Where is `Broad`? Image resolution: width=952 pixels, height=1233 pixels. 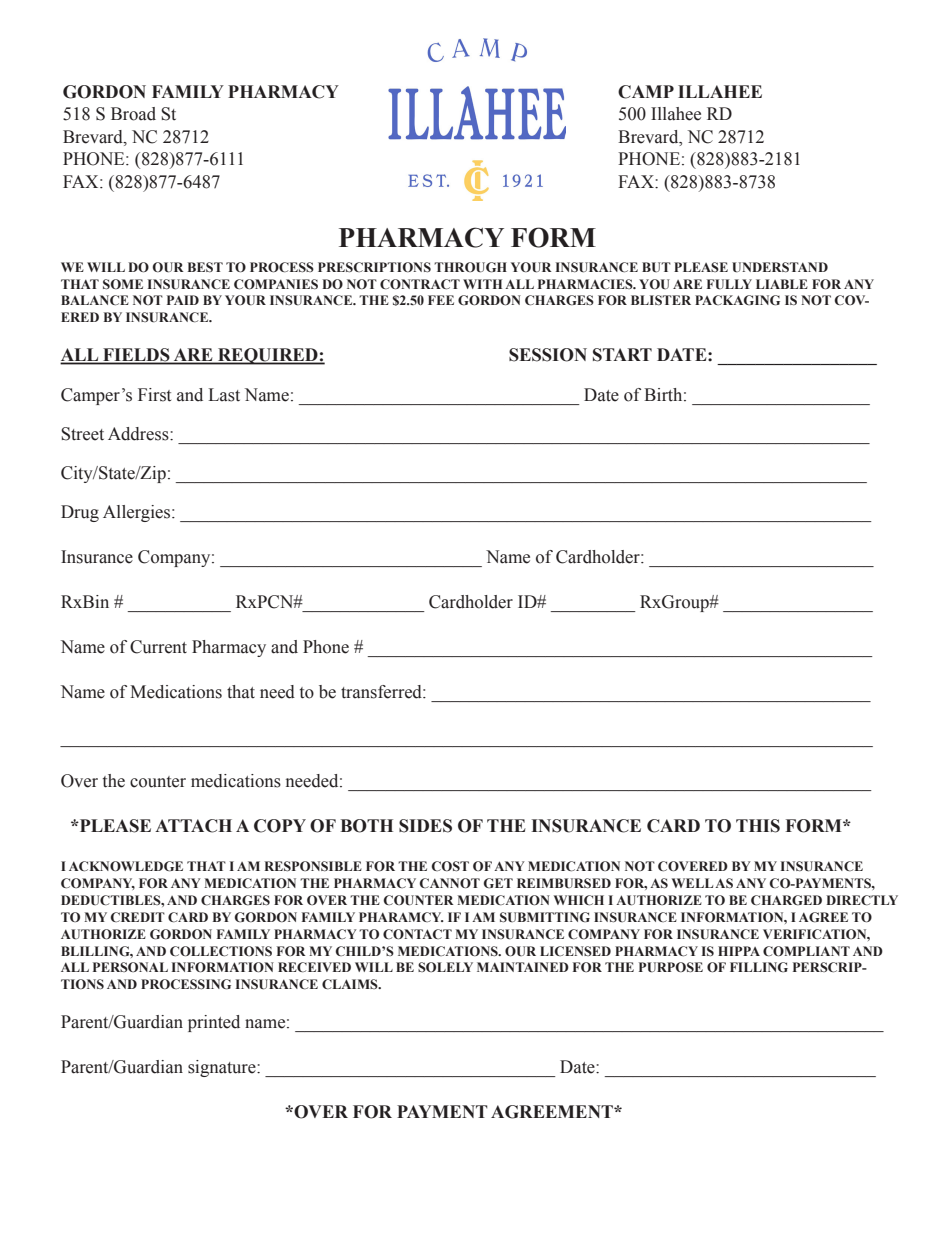
Broad is located at coordinates (133, 114).
